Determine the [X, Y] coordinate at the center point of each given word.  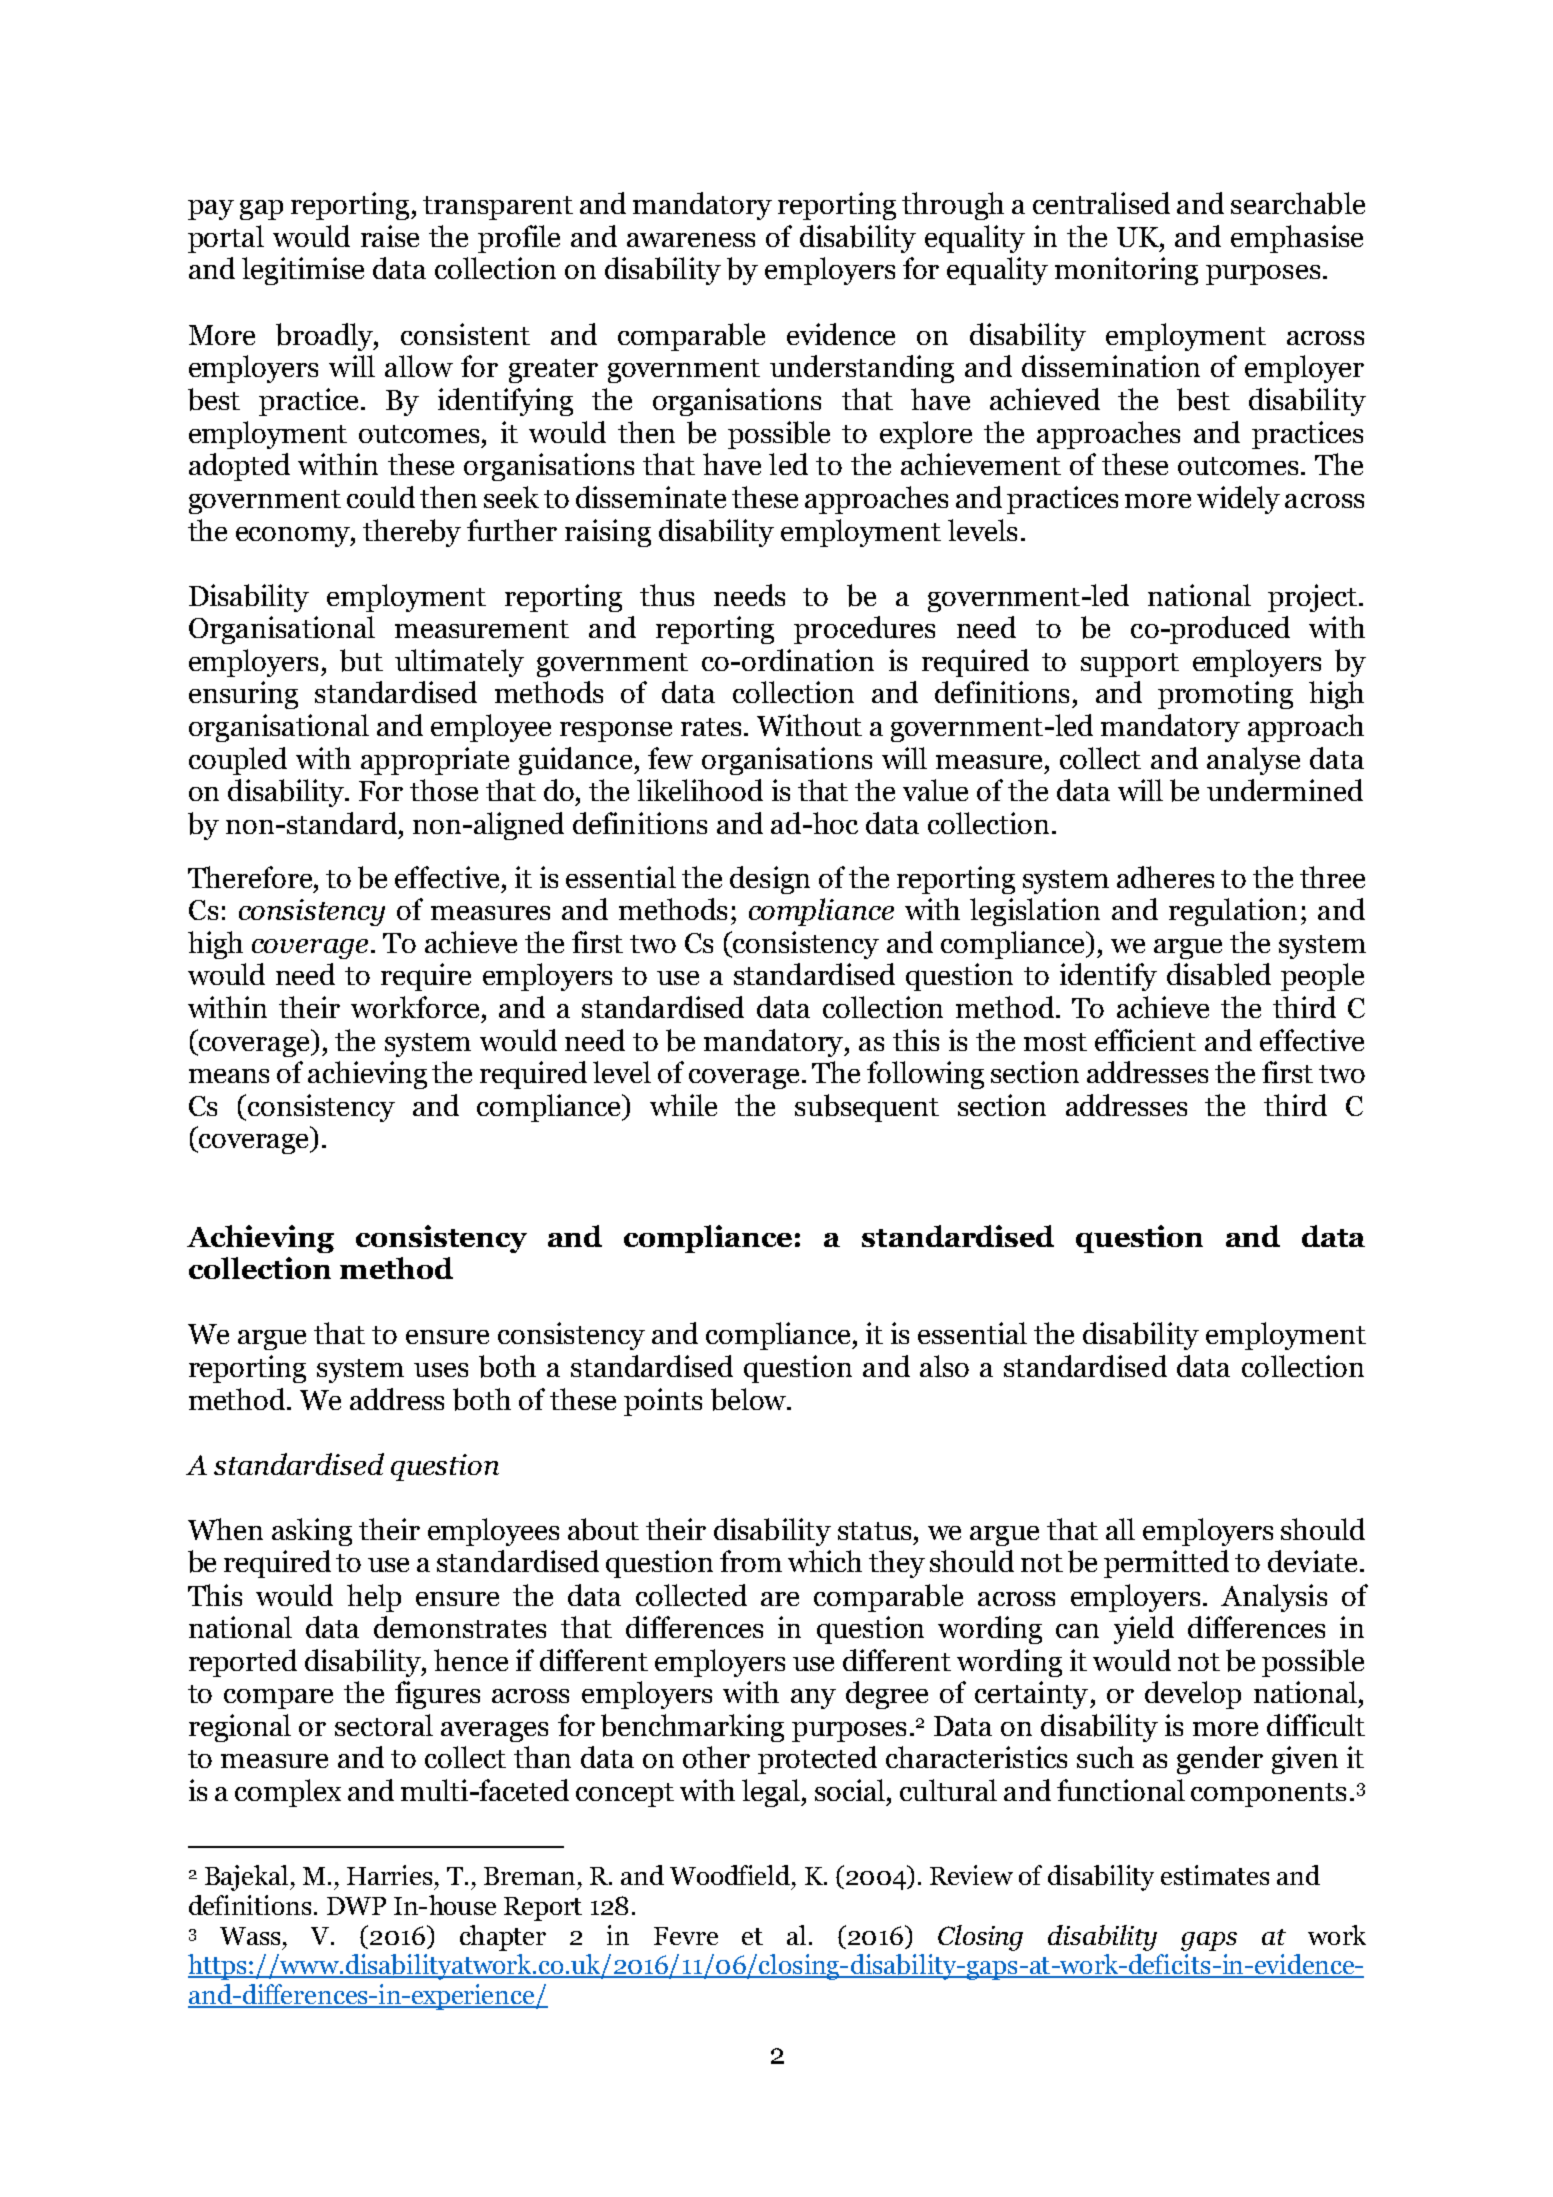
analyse [1253, 761]
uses [441, 1370]
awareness [691, 240]
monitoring [1126, 271]
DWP [356, 1906]
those [444, 790]
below [749, 1399]
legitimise [303, 271]
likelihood [700, 790]
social [851, 1790]
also [944, 1366]
